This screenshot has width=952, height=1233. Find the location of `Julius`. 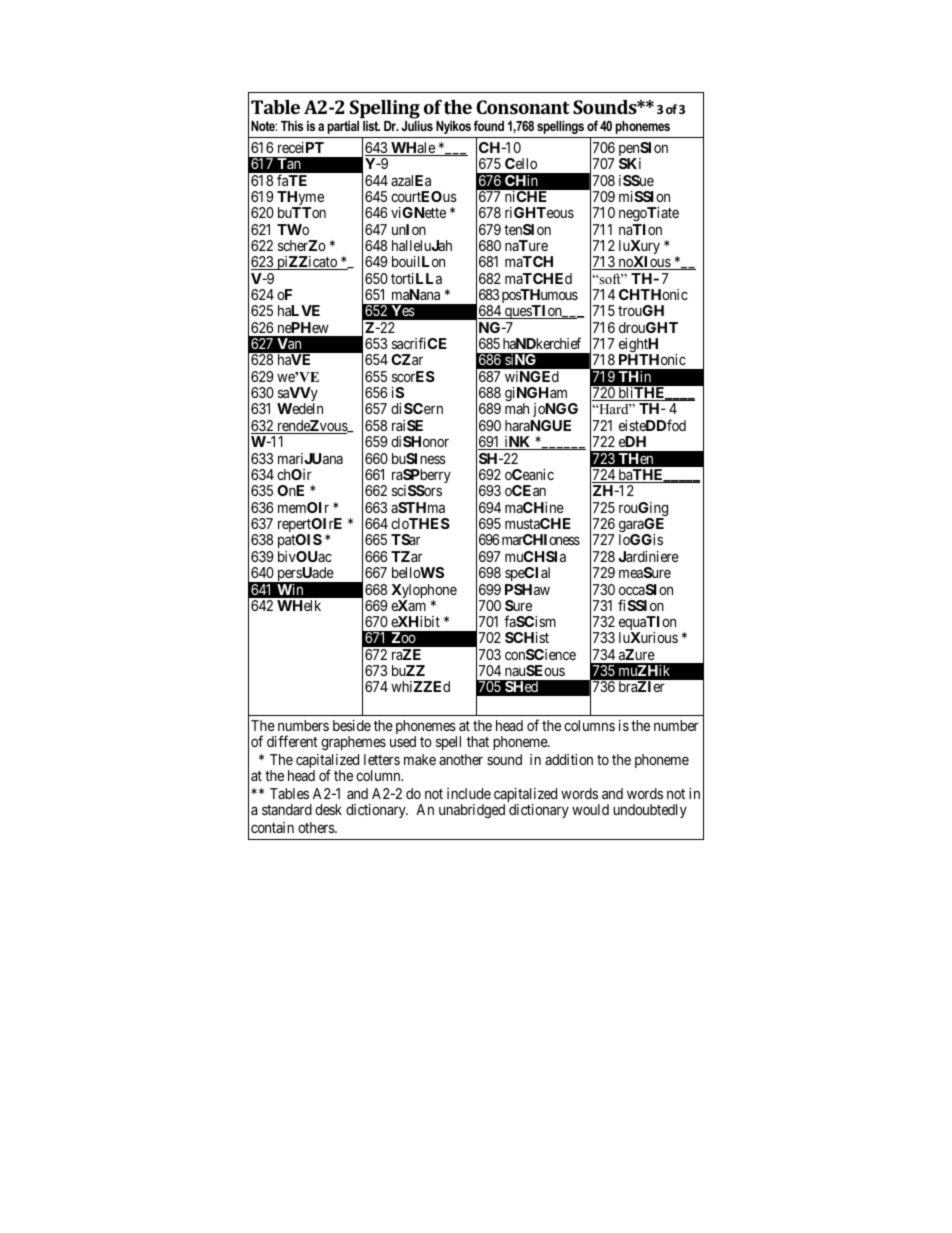

Julius is located at coordinates (417, 126).
